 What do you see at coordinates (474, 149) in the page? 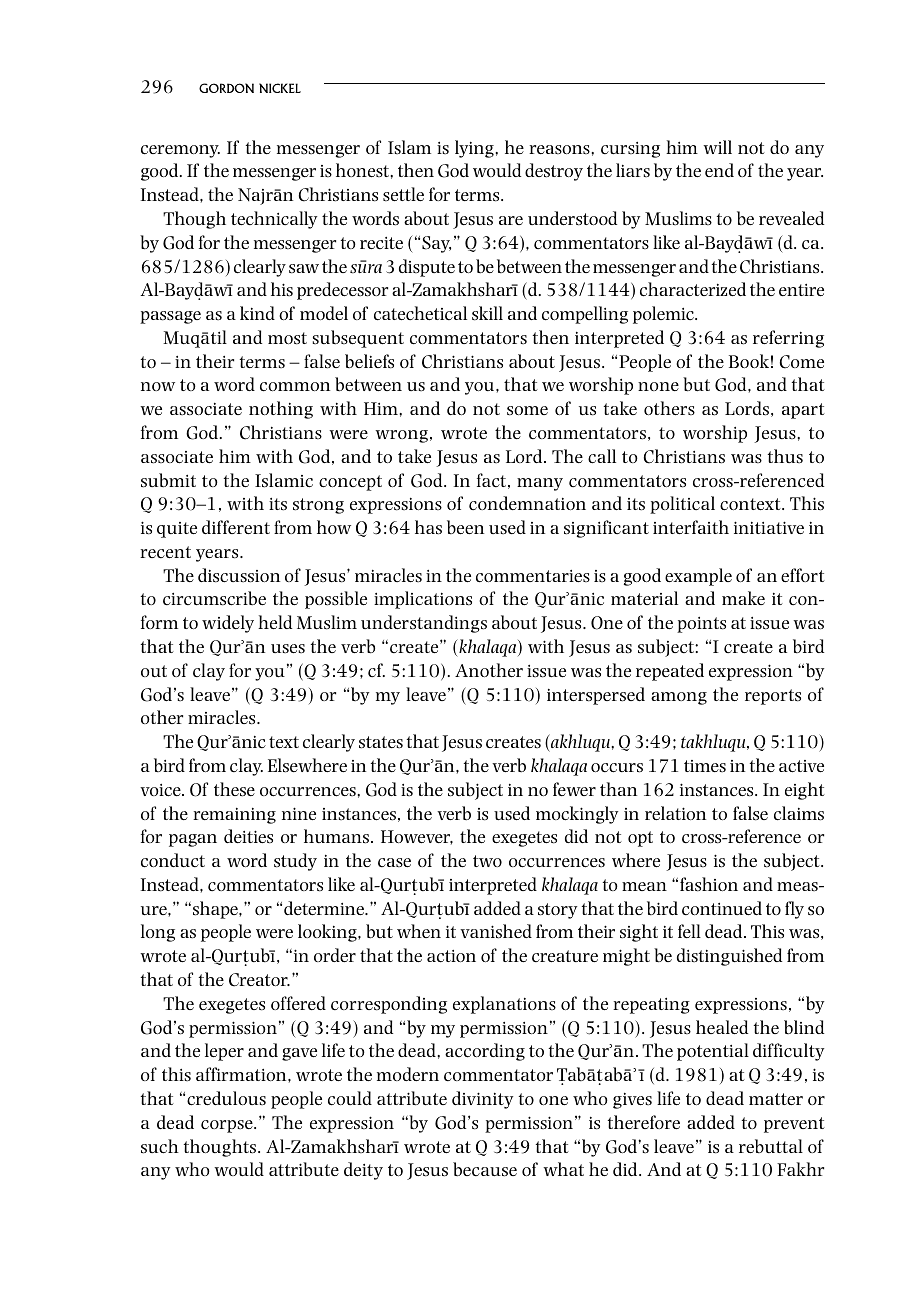
I see `lying` at bounding box center [474, 149].
